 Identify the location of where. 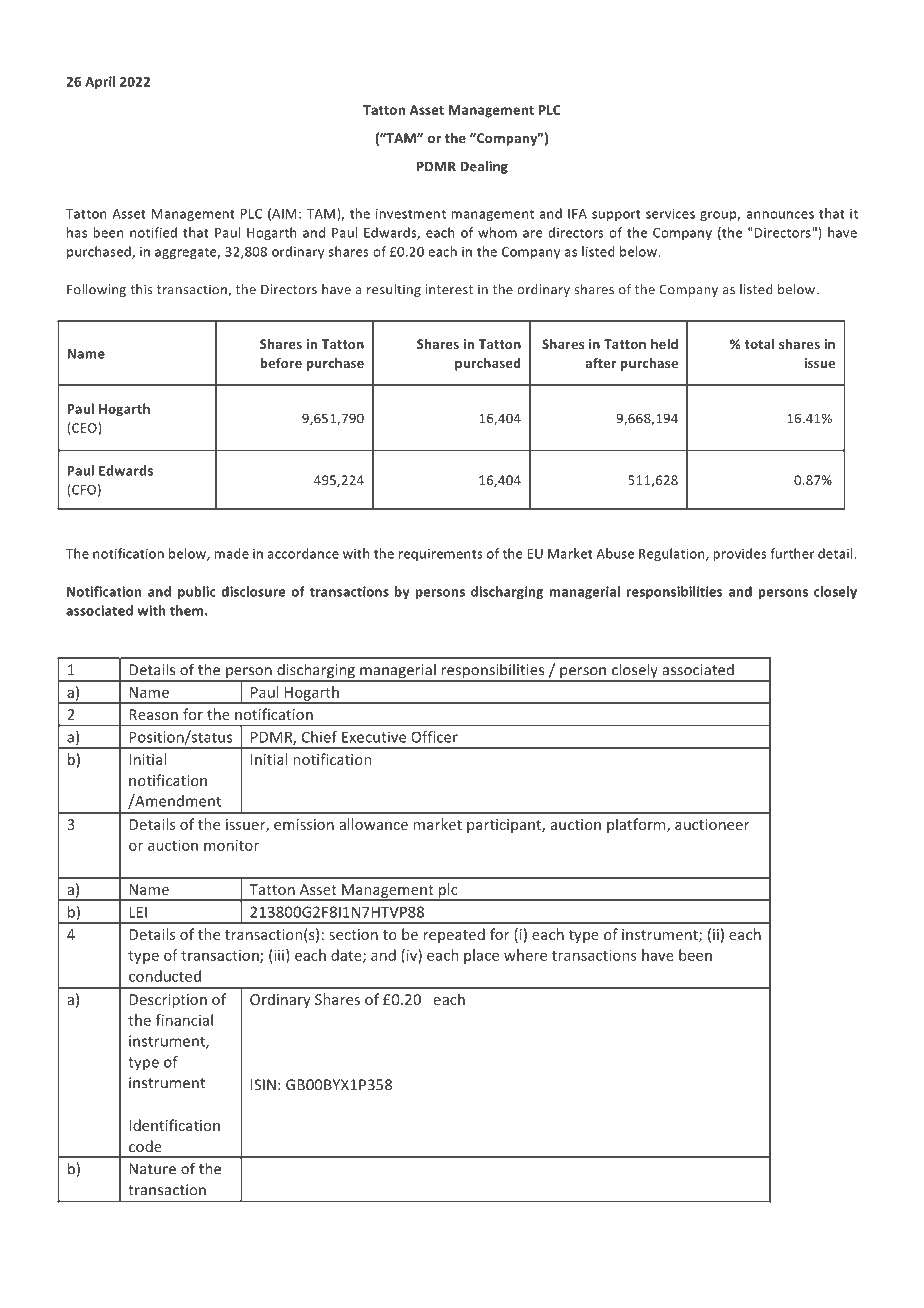
(525, 955).
